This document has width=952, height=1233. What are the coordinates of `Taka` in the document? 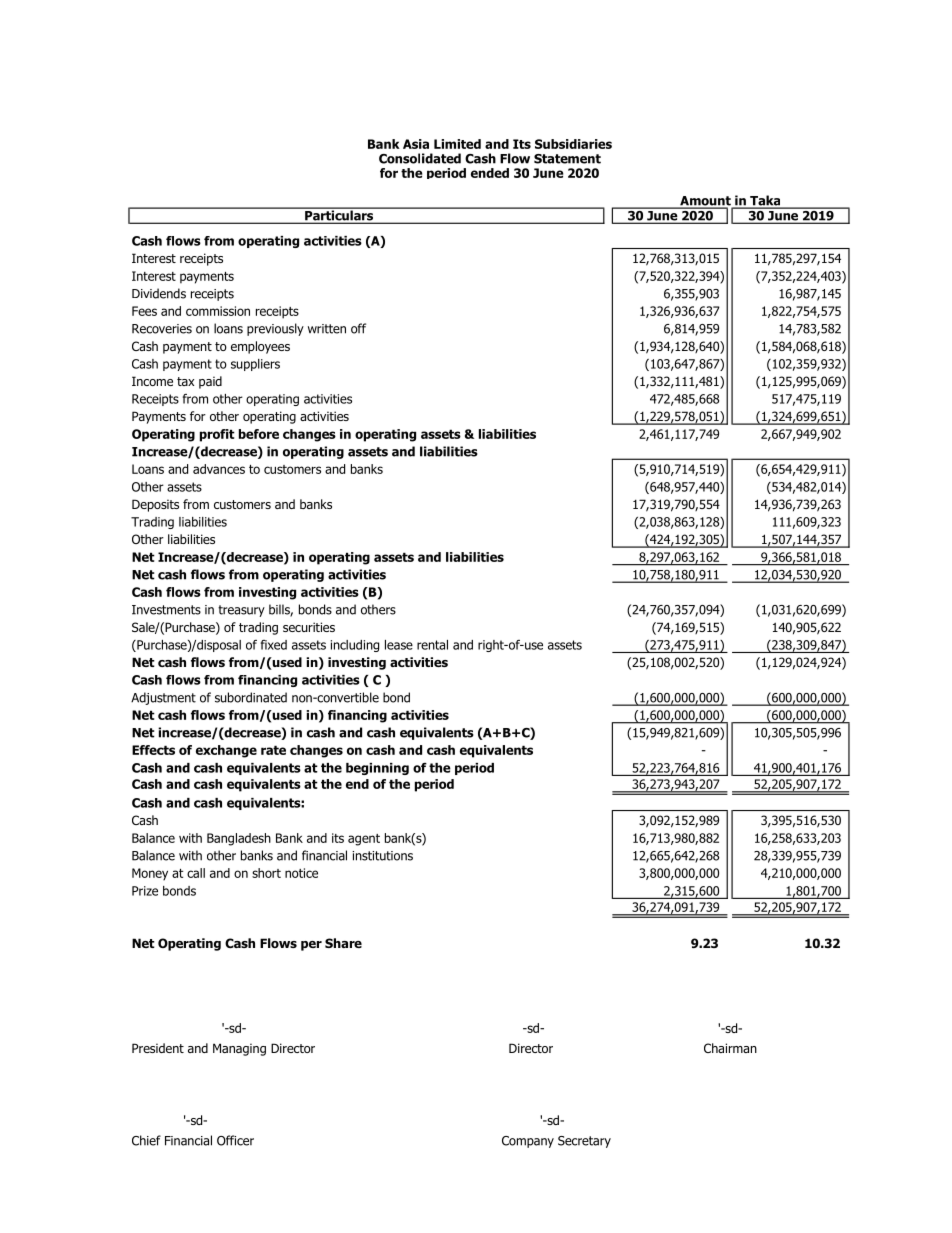 It's located at (765, 201).
